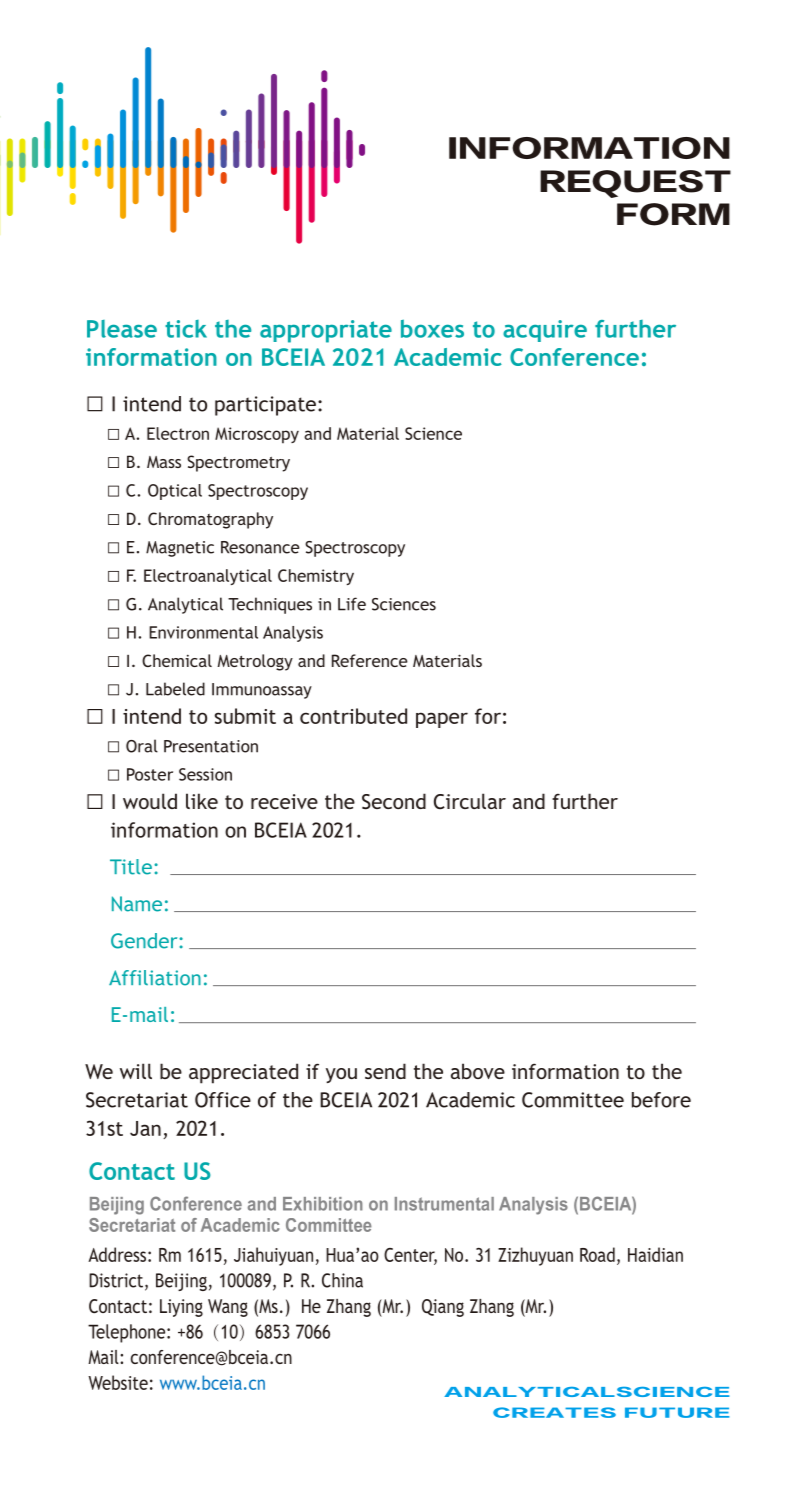  Describe the element at coordinates (394, 801) in the screenshot. I see `Second` at that location.
